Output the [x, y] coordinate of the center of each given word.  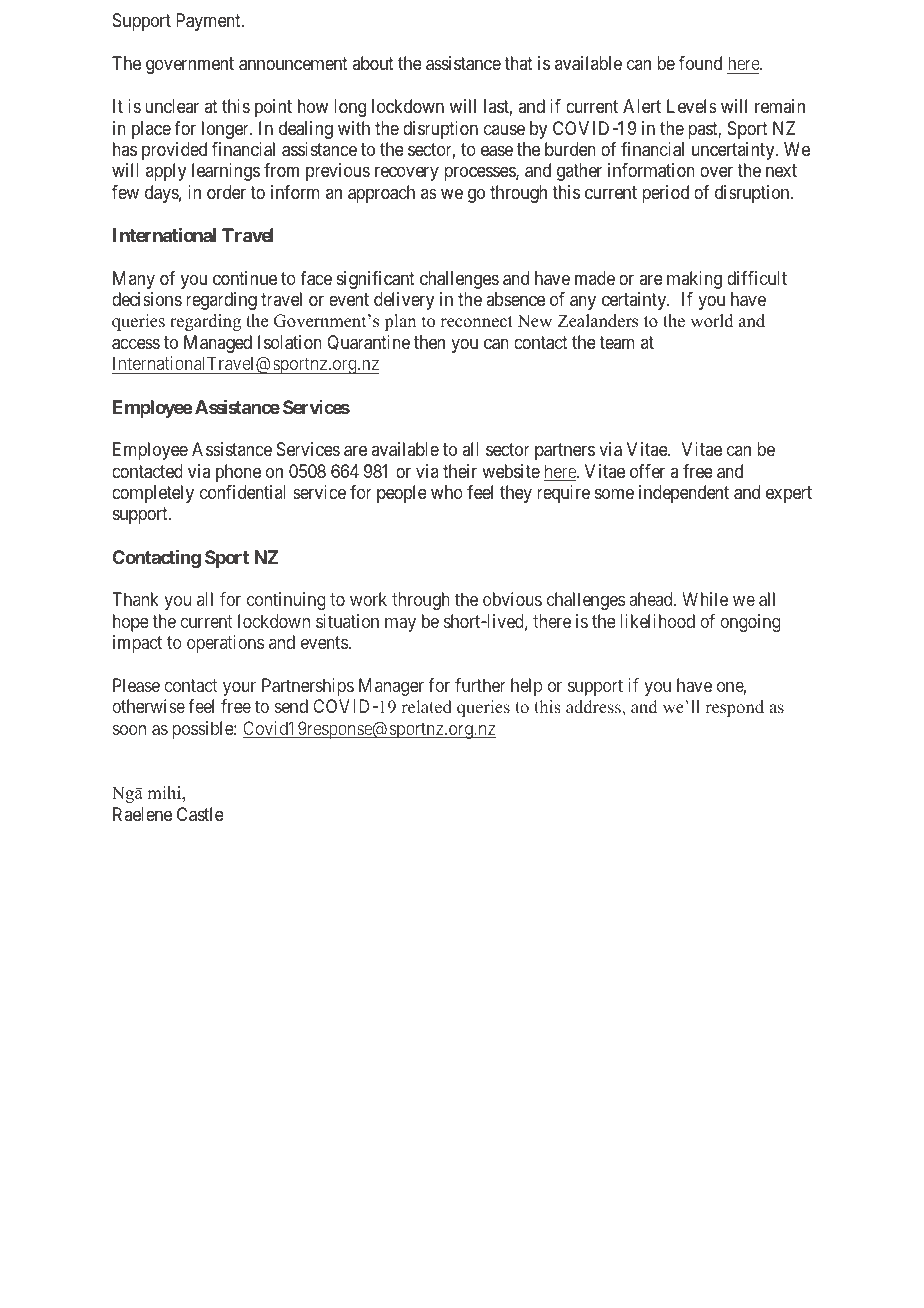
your [239, 688]
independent [684, 494]
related [427, 707]
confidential [243, 492]
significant [376, 280]
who [447, 492]
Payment [209, 22]
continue [245, 278]
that [518, 63]
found [700, 63]
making [694, 280]
